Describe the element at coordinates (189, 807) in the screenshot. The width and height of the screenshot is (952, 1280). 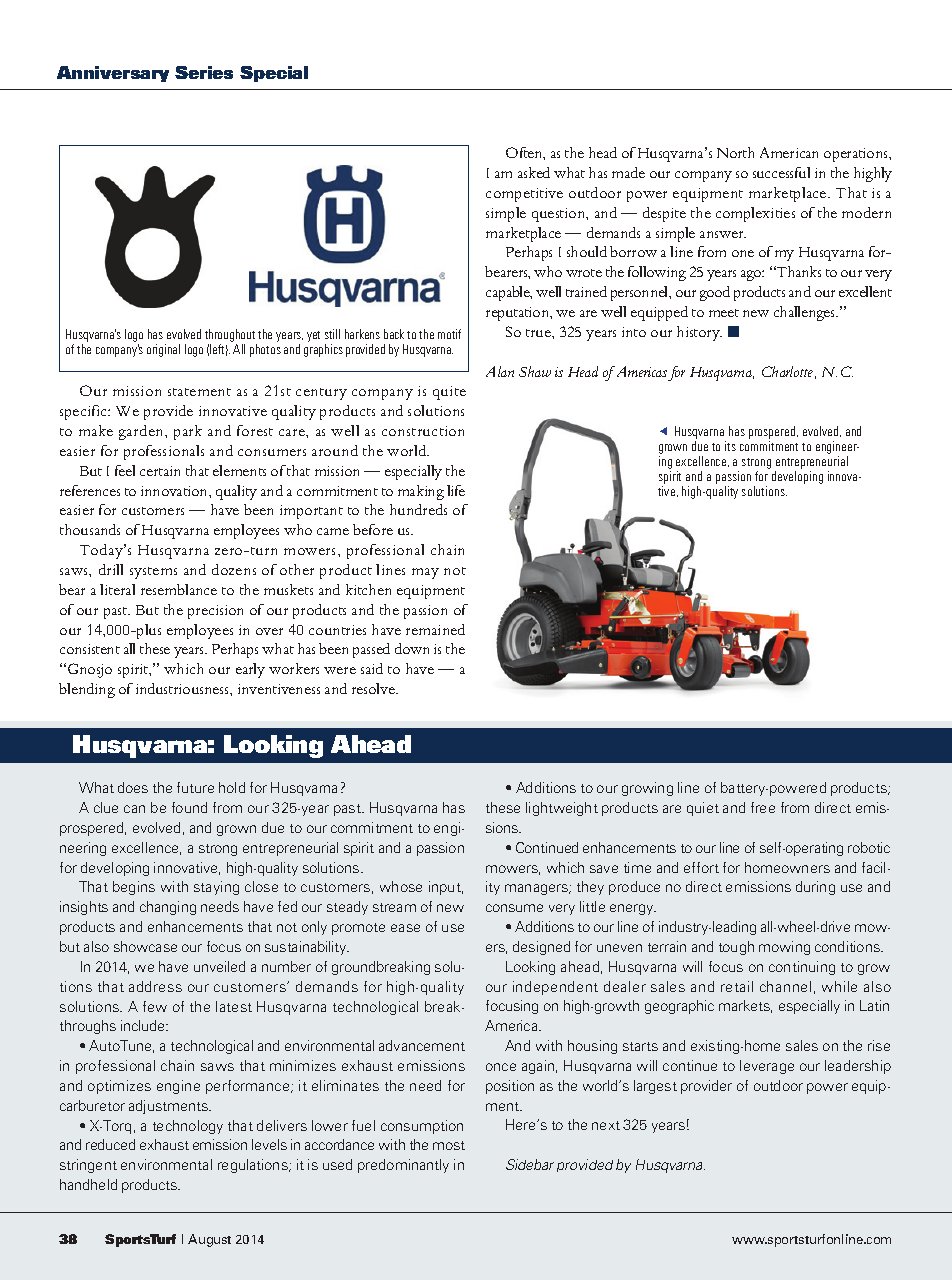
I see `found` at that location.
